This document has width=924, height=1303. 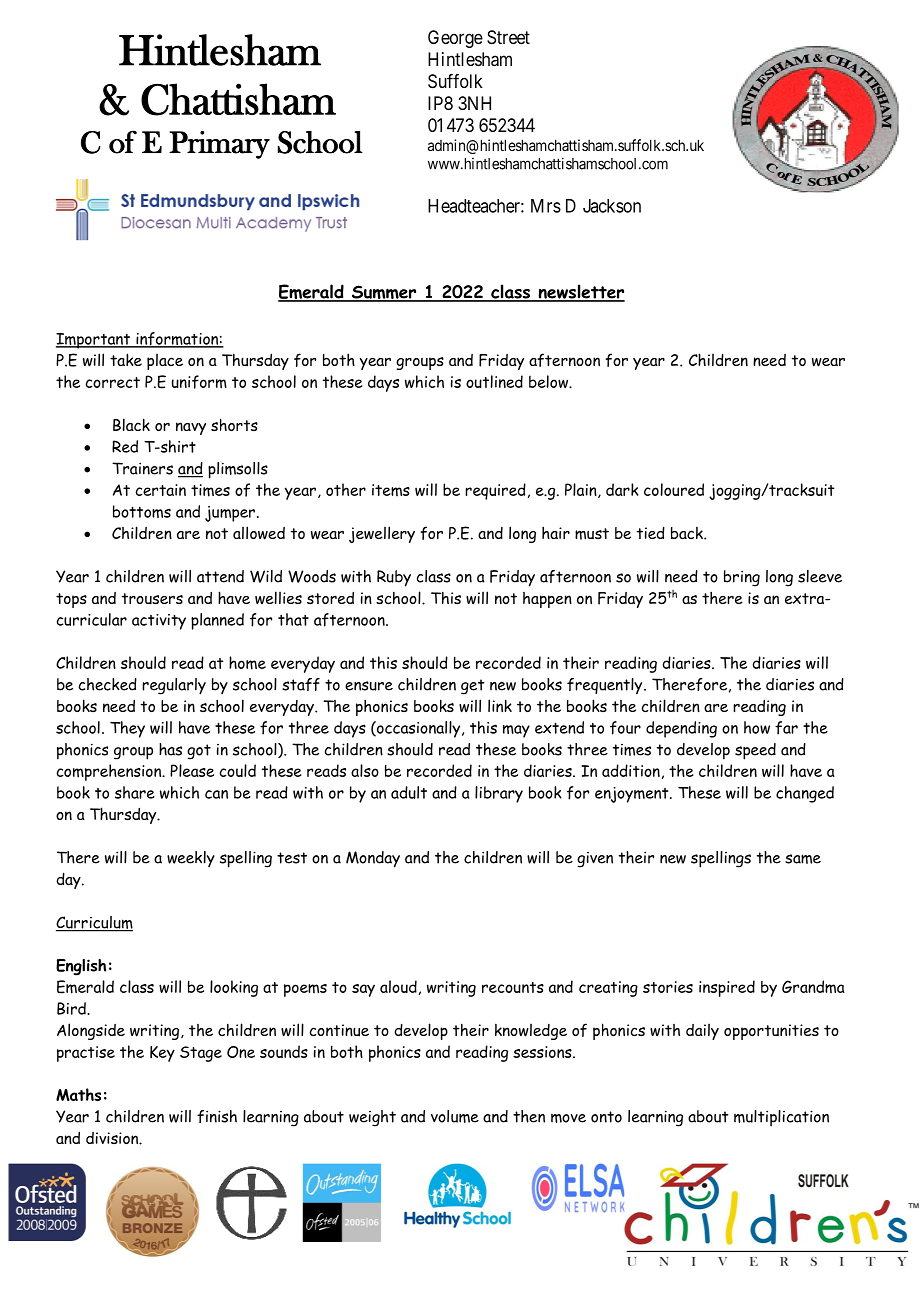 What do you see at coordinates (219, 145) in the document?
I see `Primary` at bounding box center [219, 145].
